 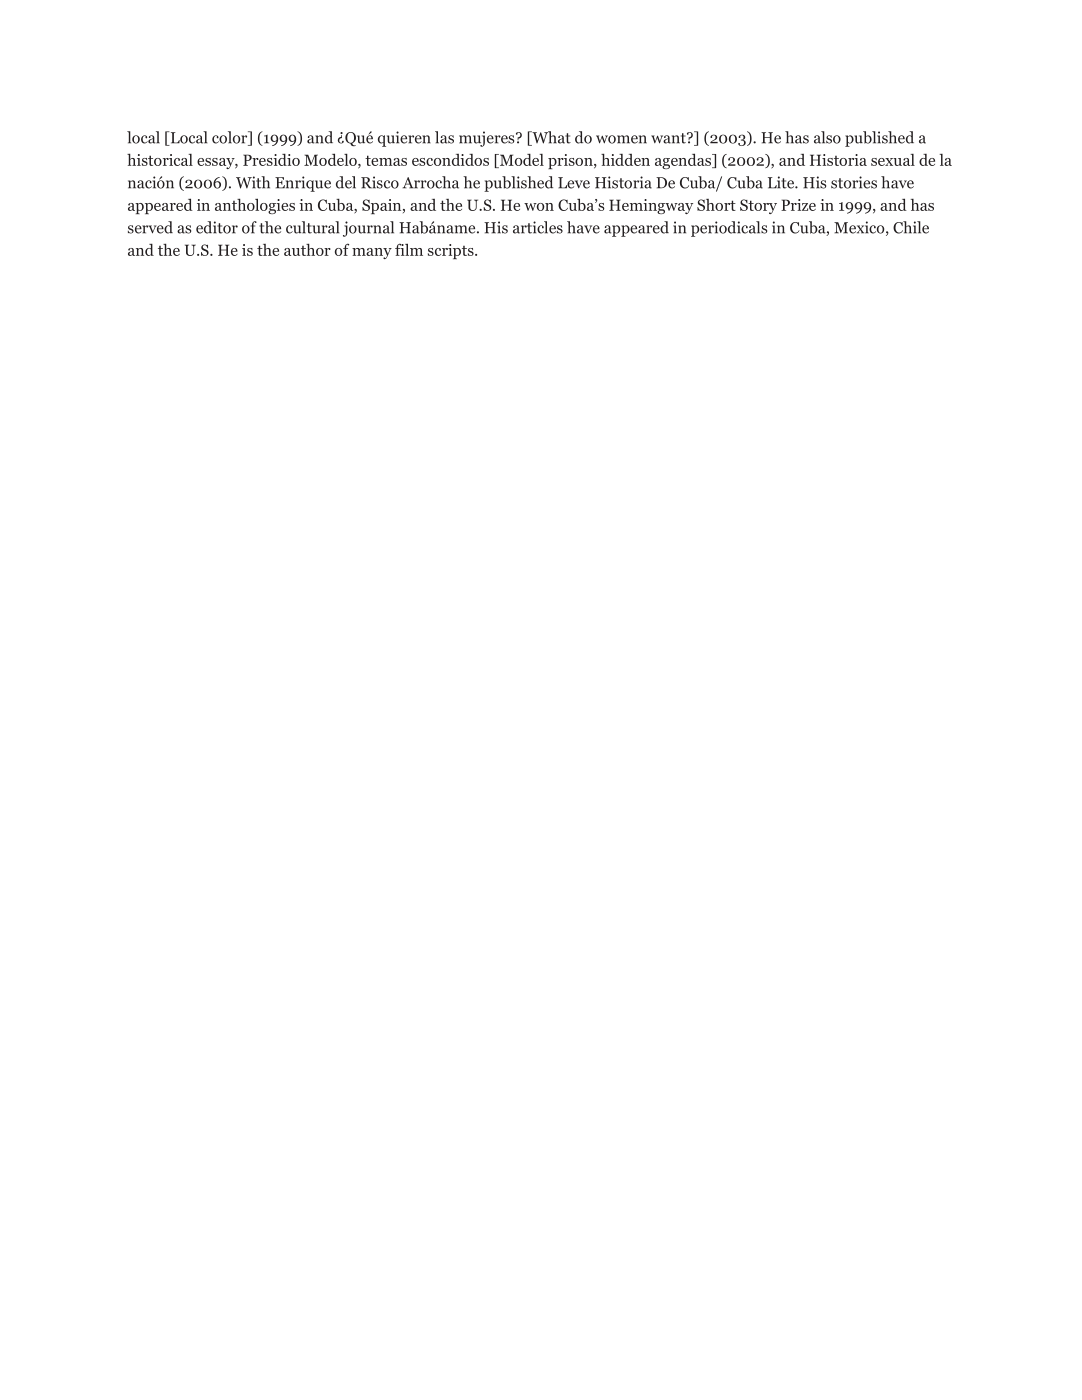 What do you see at coordinates (307, 249) in the screenshot?
I see `author` at bounding box center [307, 249].
